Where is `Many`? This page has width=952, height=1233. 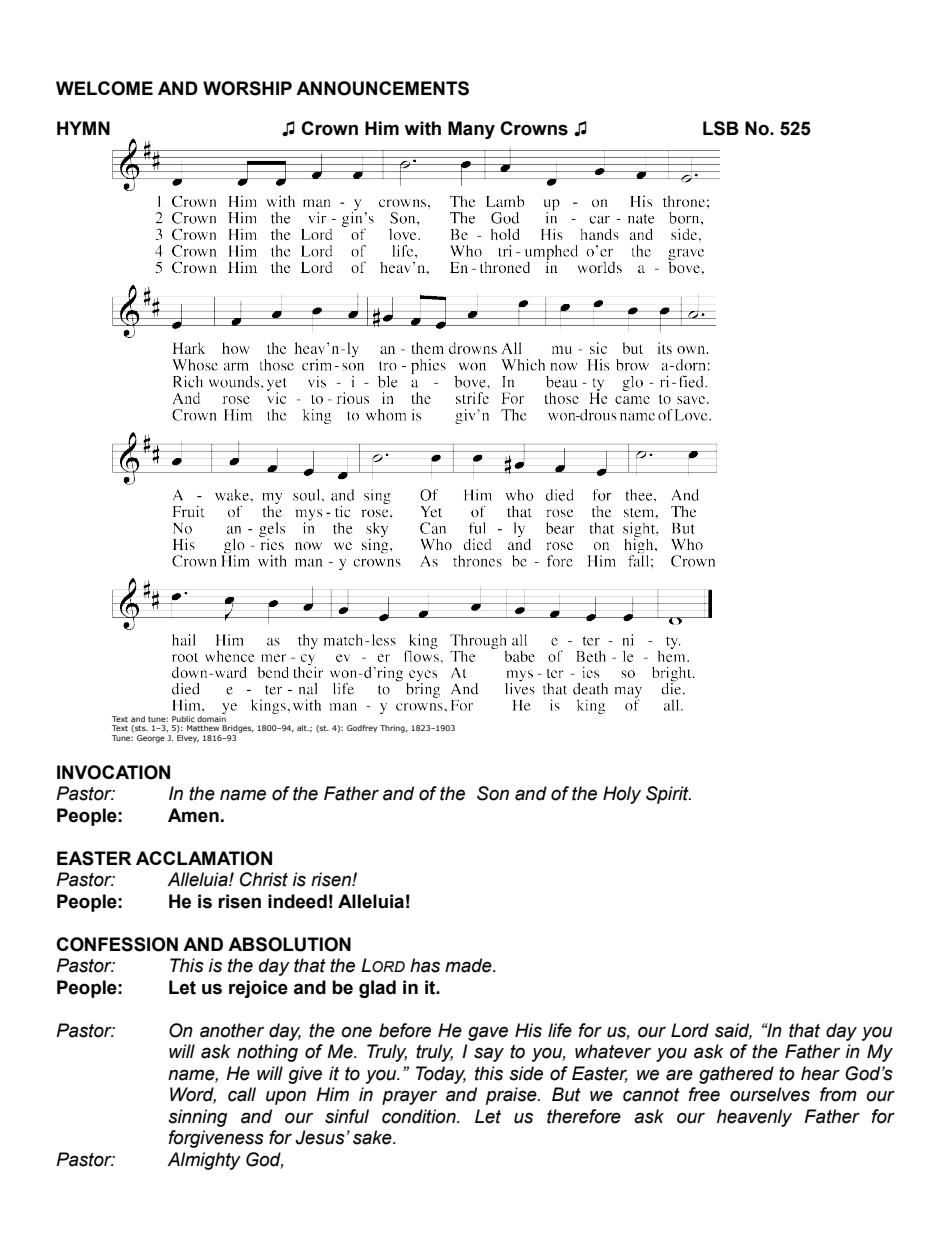 Many is located at coordinates (471, 130).
